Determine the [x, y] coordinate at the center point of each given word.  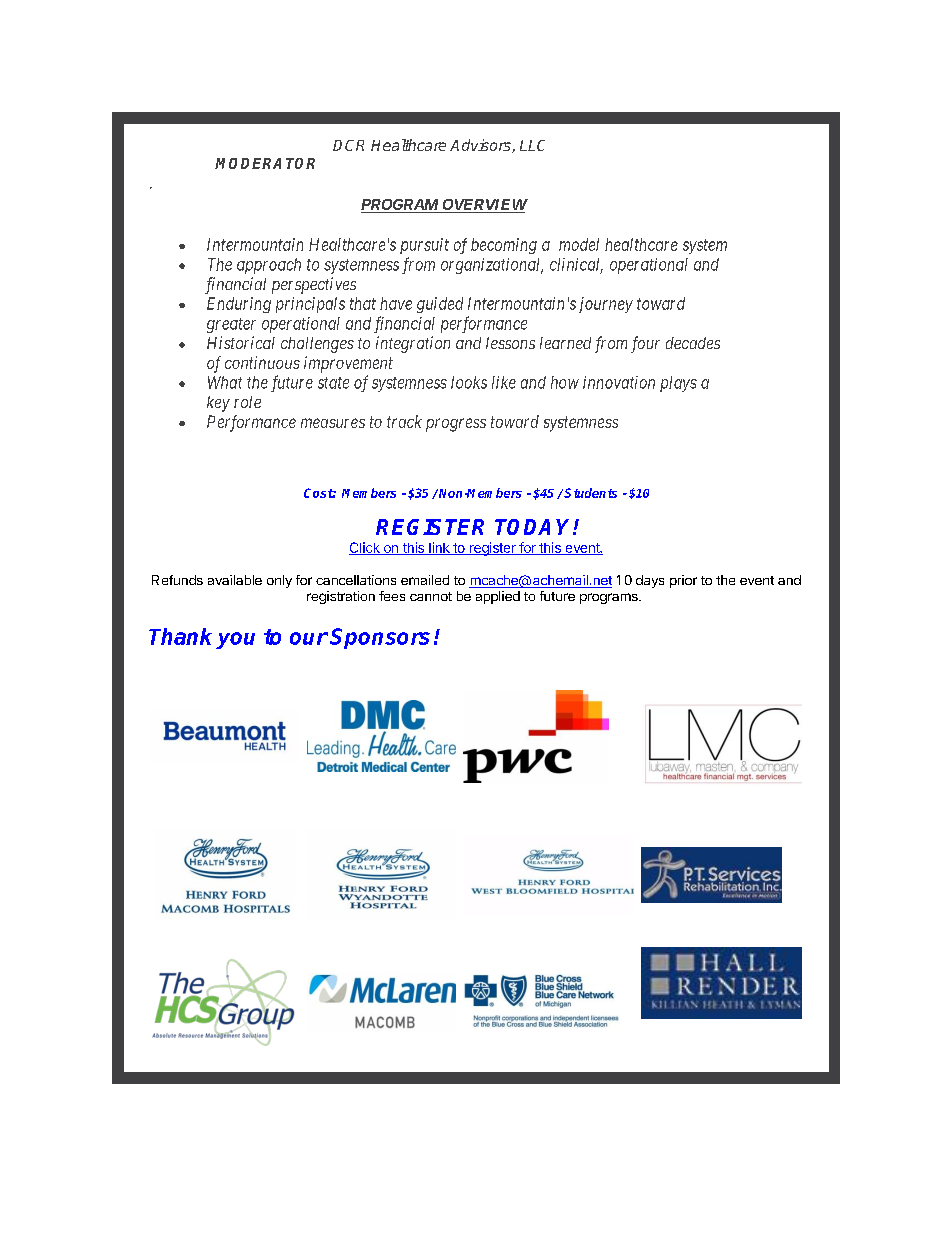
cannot [431, 596]
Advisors [481, 146]
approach [269, 266]
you [235, 640]
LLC [532, 145]
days [650, 581]
